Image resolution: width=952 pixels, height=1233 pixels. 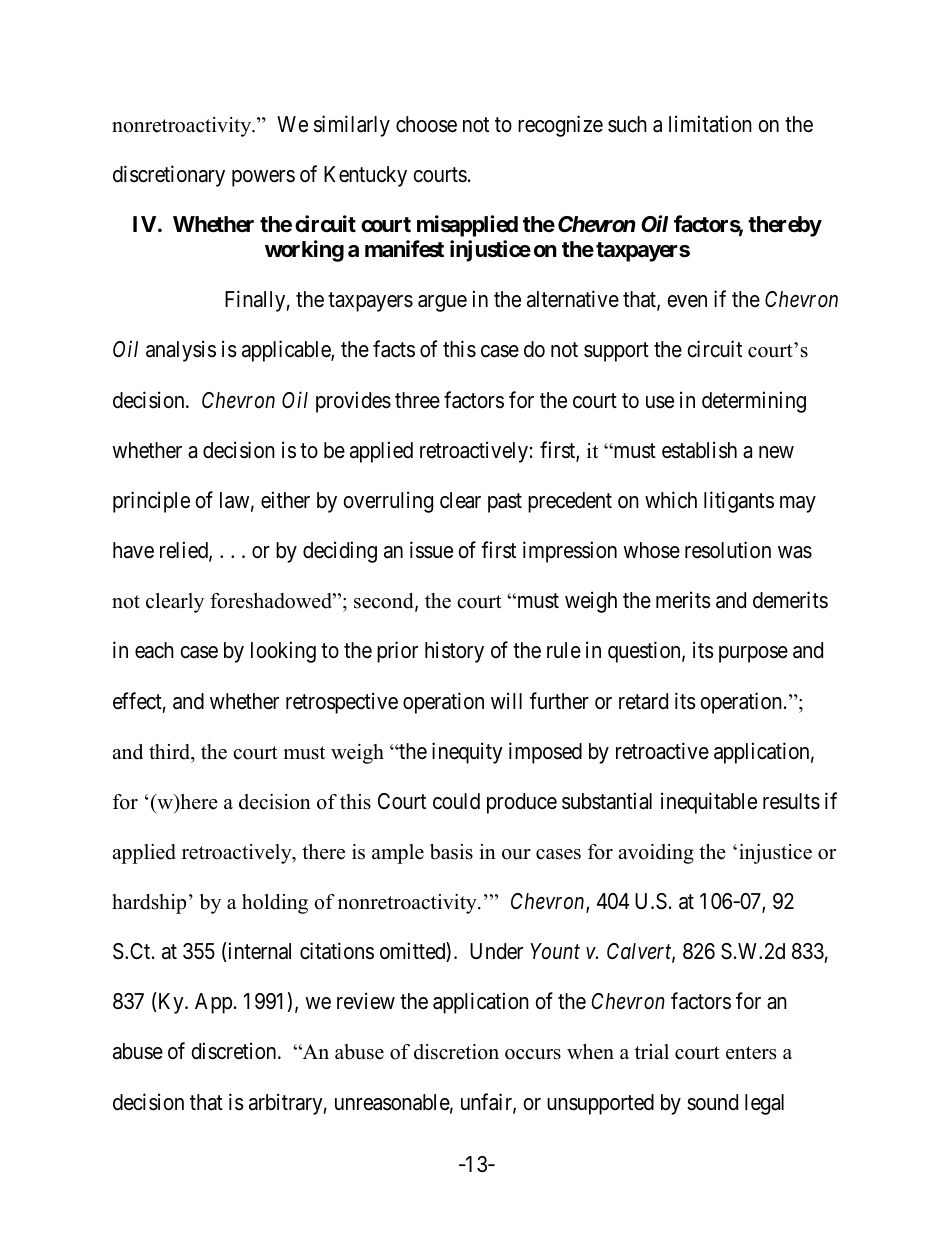 I want to click on choose, so click(x=426, y=124).
